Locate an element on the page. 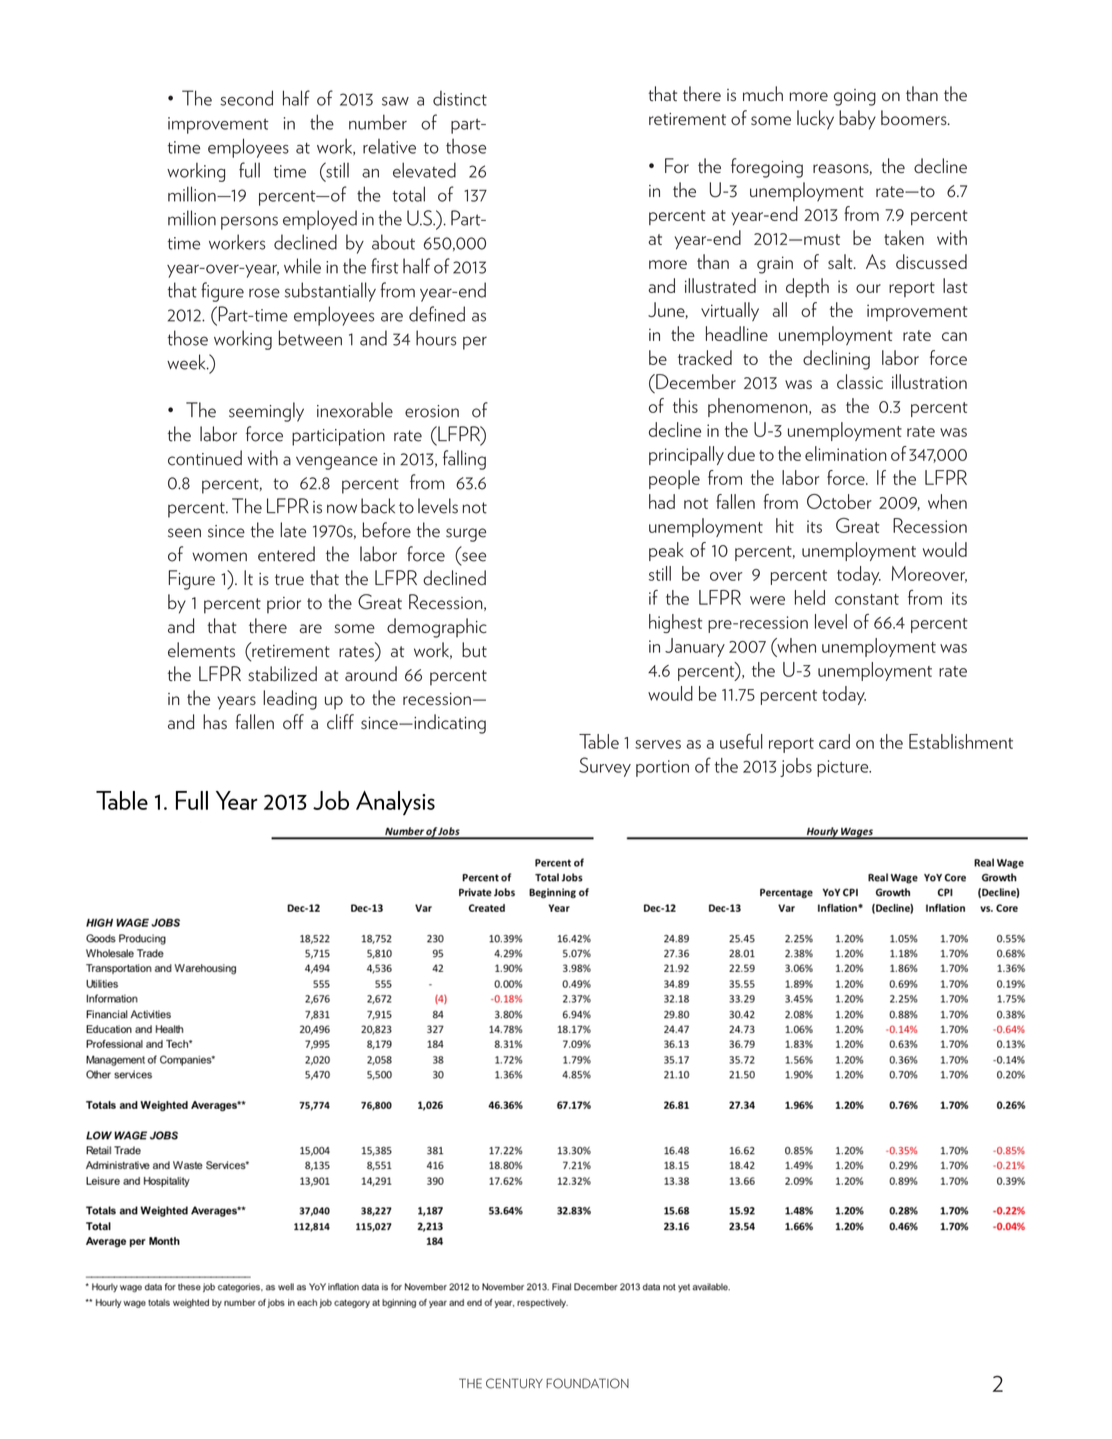 The height and width of the document is (1439, 1112). Survey is located at coordinates (605, 767).
